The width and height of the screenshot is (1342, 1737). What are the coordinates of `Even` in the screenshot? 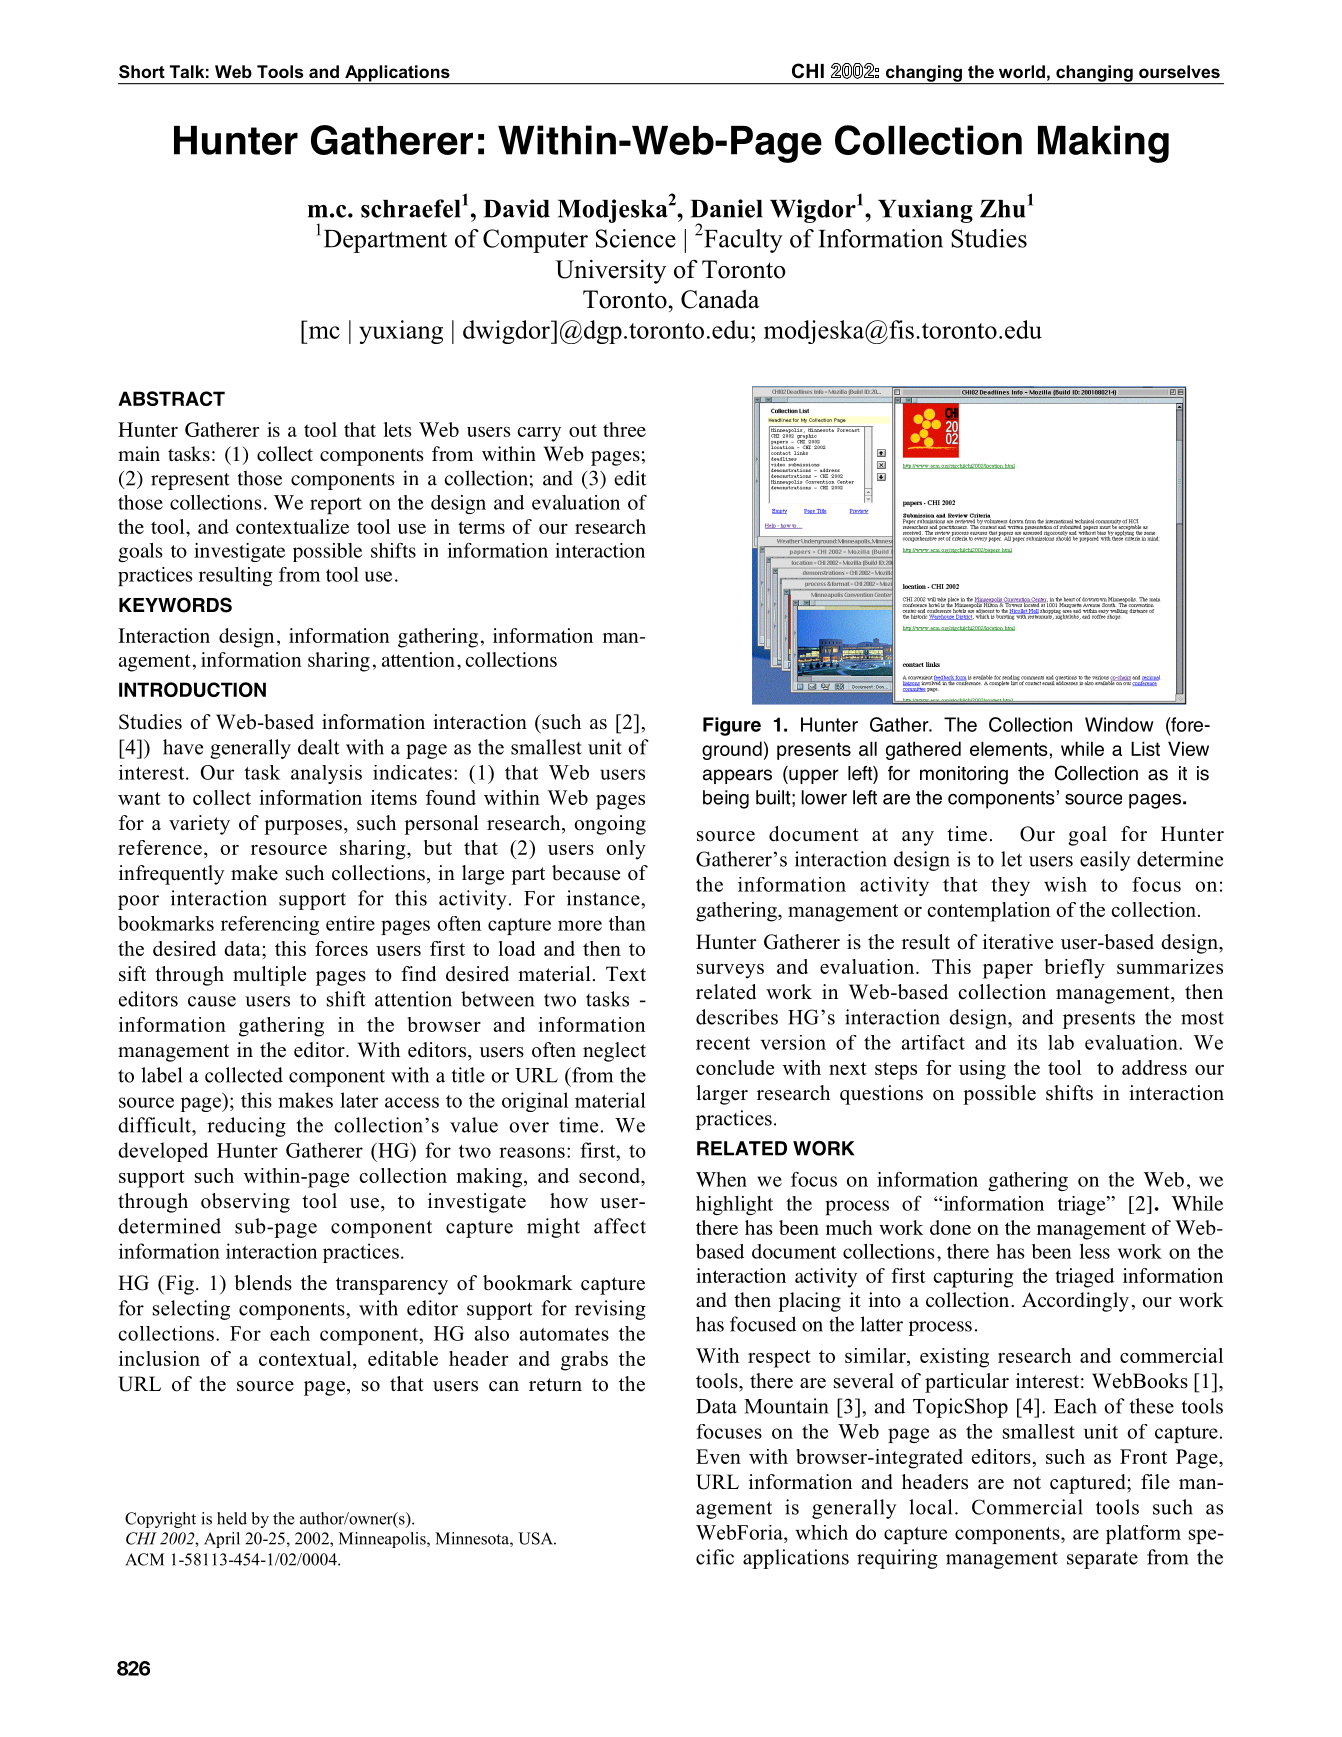 It's located at (718, 1456).
